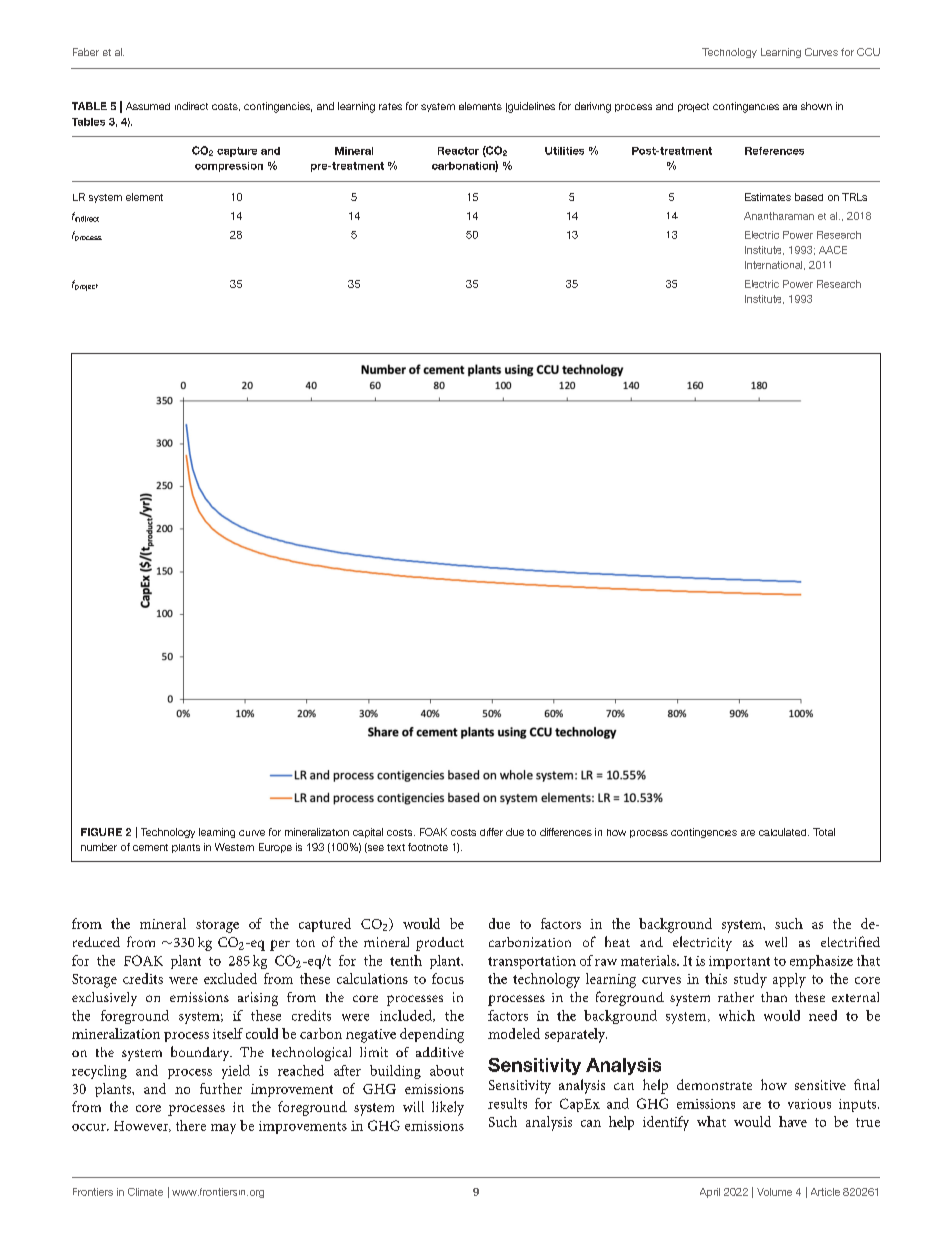 Image resolution: width=952 pixels, height=1247 pixels. What do you see at coordinates (368, 833) in the screenshot?
I see `capital` at bounding box center [368, 833].
